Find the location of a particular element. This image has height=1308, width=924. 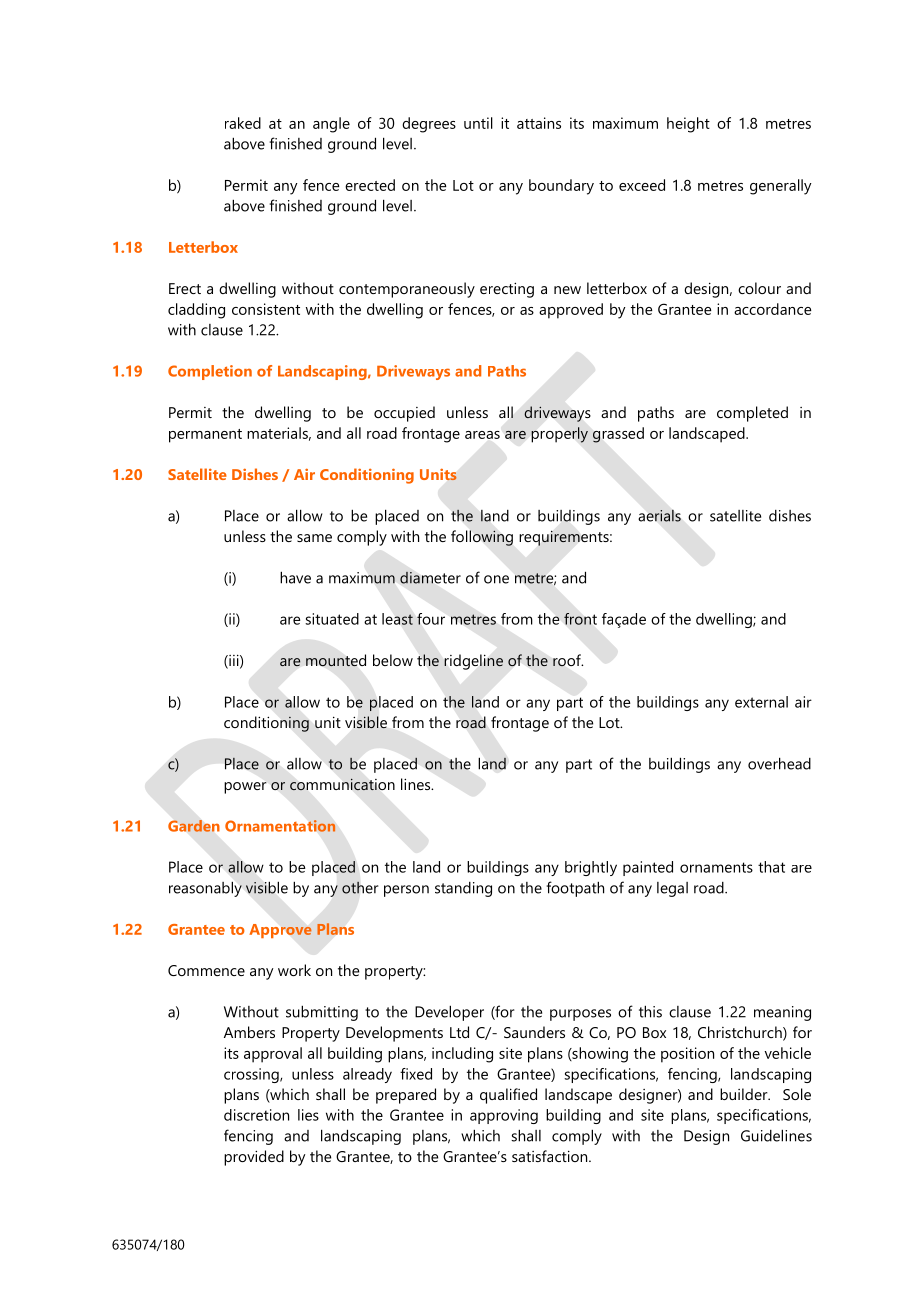

external is located at coordinates (761, 702).
